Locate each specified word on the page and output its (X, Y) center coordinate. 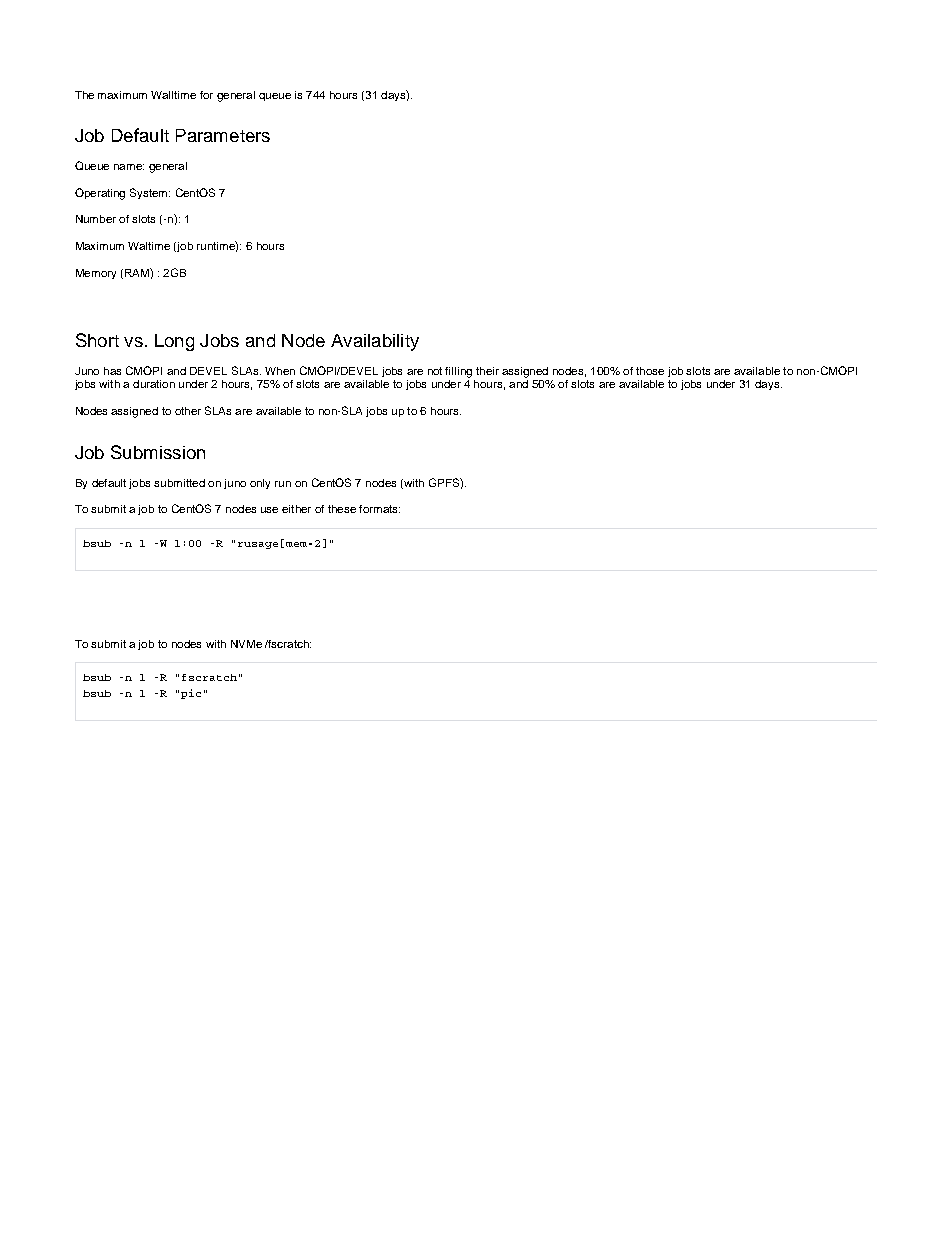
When (280, 371)
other (188, 411)
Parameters (223, 135)
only (260, 484)
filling (458, 372)
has (112, 371)
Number (96, 219)
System (150, 193)
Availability (375, 342)
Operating (100, 194)
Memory (96, 274)
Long (174, 342)
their (487, 371)
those (650, 371)
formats (379, 509)
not (435, 371)
